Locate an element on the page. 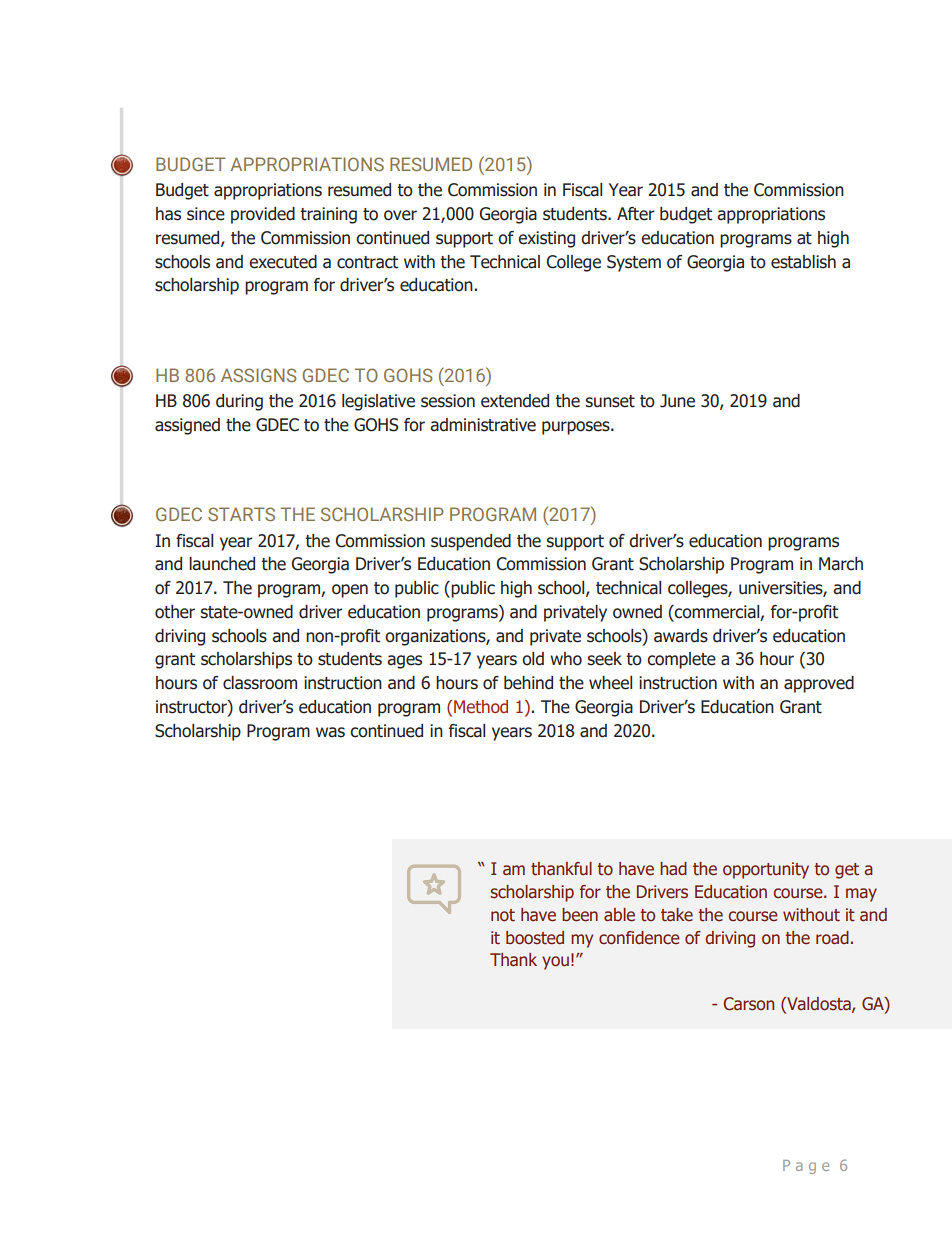 The height and width of the page is (1233, 952). provided is located at coordinates (263, 215).
